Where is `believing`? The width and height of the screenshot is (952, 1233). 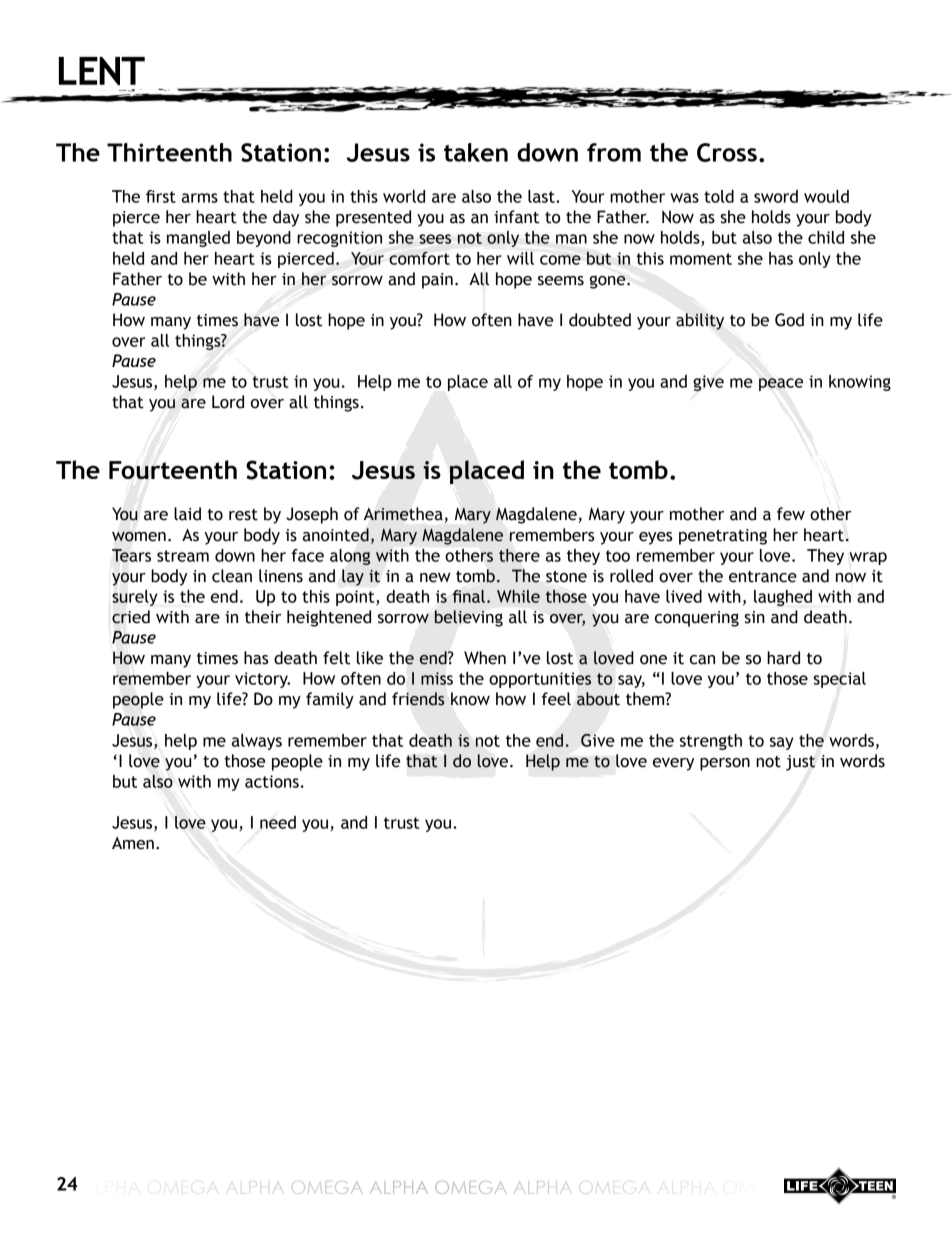
believing is located at coordinates (469, 618).
